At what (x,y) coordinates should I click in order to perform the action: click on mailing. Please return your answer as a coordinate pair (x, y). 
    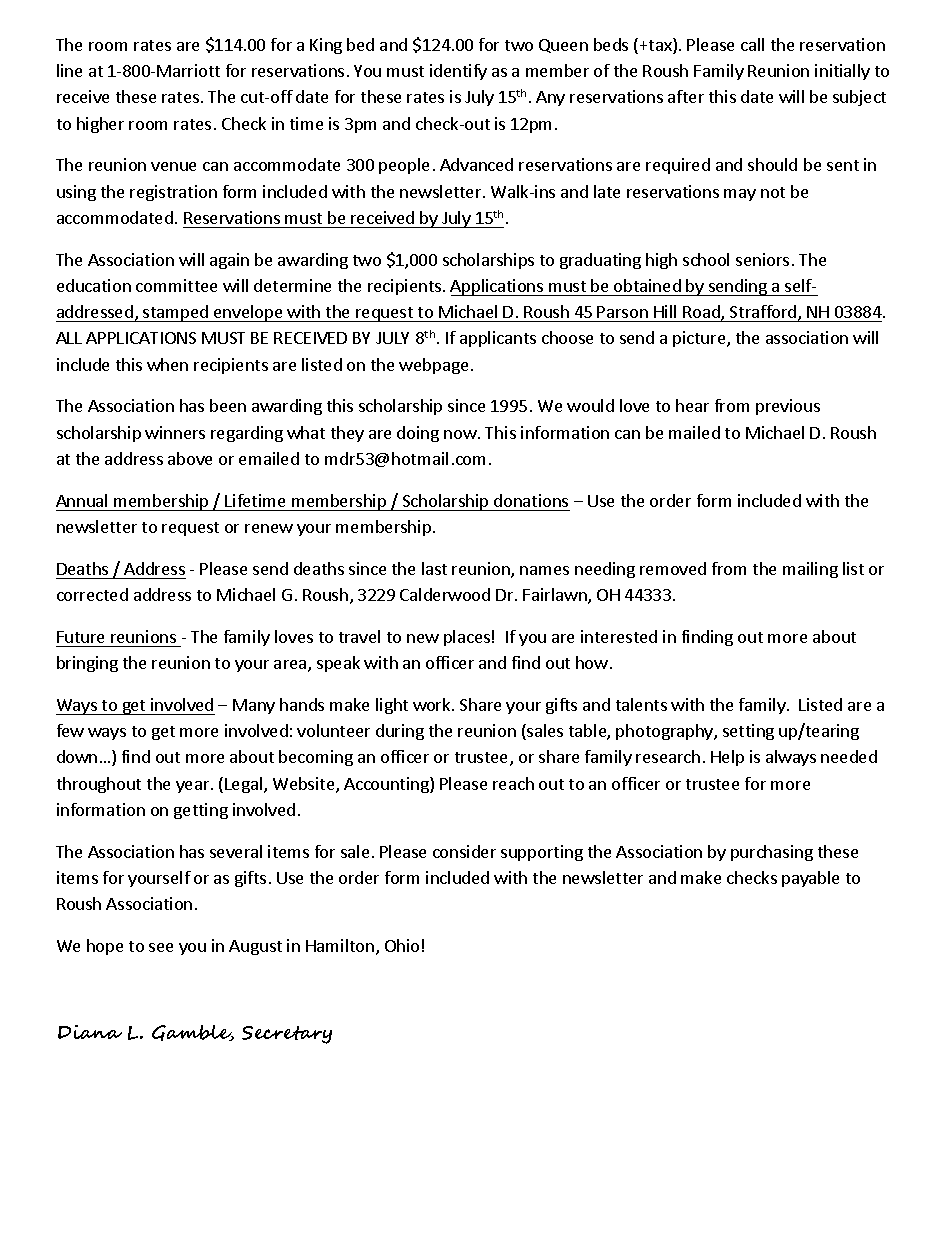
    Looking at the image, I should click on (810, 570).
